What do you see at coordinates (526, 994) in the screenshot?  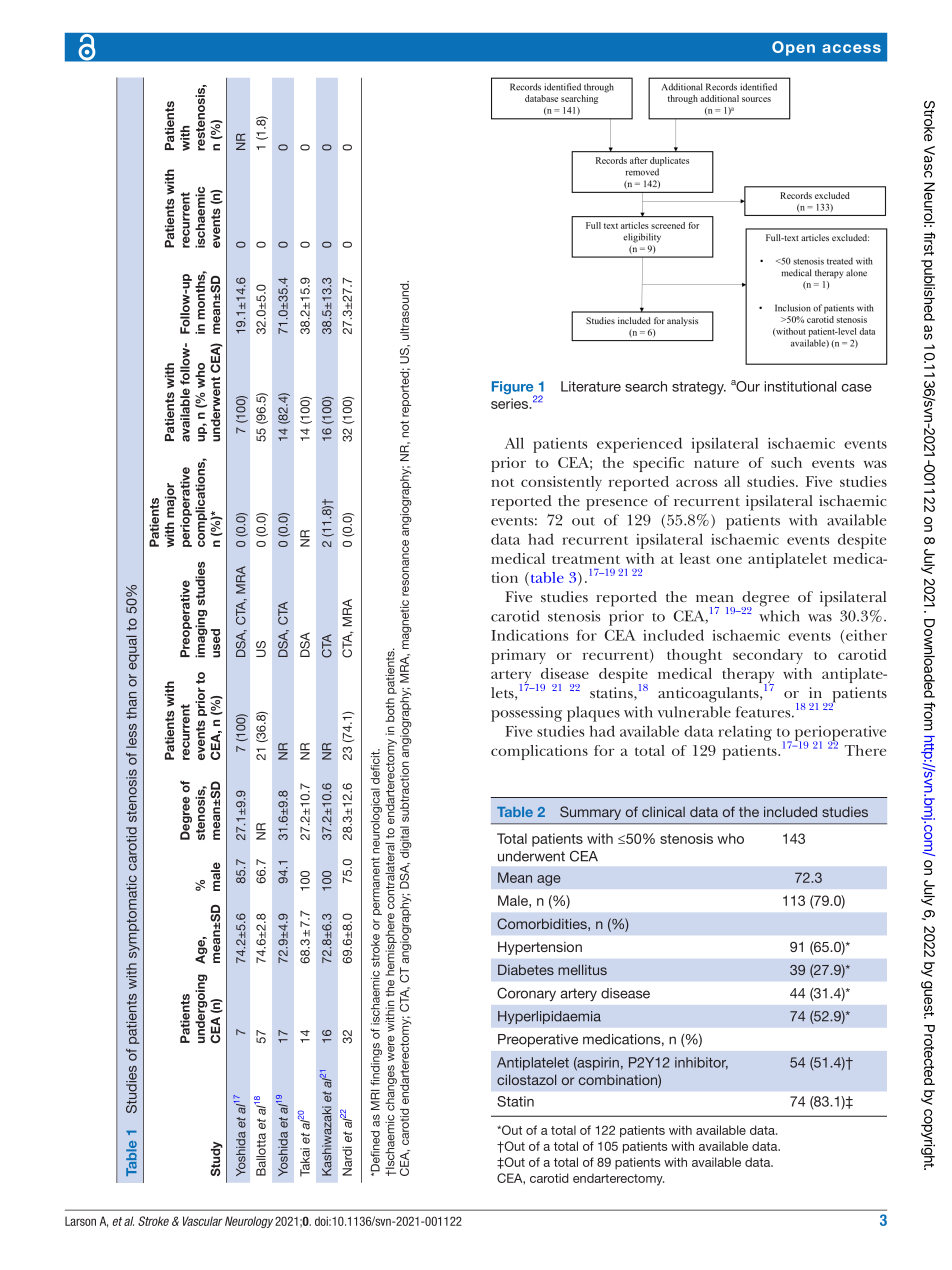 I see `Coronary` at bounding box center [526, 994].
